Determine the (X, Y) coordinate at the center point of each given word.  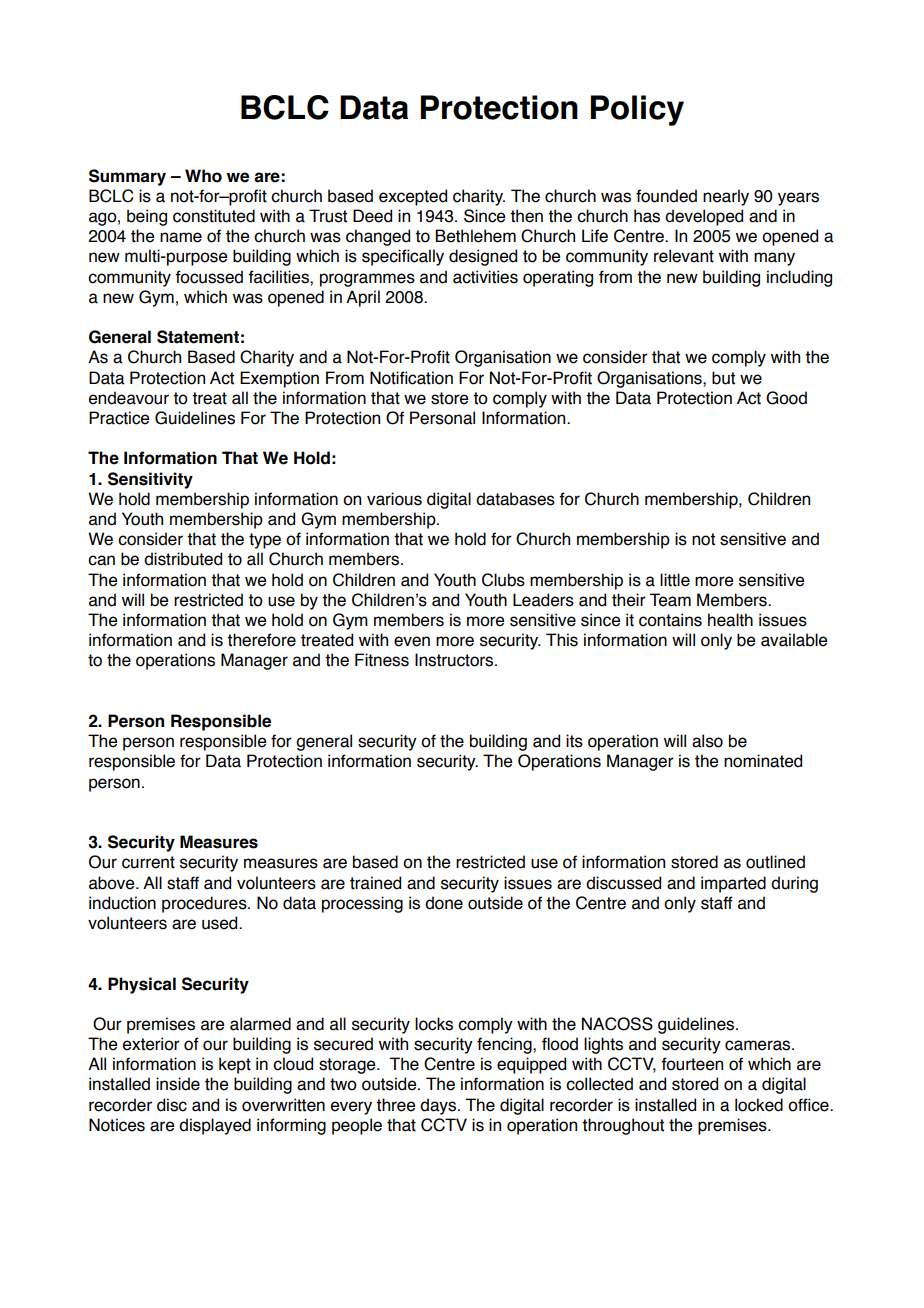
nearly (726, 197)
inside (178, 1084)
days (439, 1106)
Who (203, 176)
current (148, 862)
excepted (413, 197)
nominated (763, 761)
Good (786, 398)
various (394, 499)
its (574, 741)
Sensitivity (150, 480)
